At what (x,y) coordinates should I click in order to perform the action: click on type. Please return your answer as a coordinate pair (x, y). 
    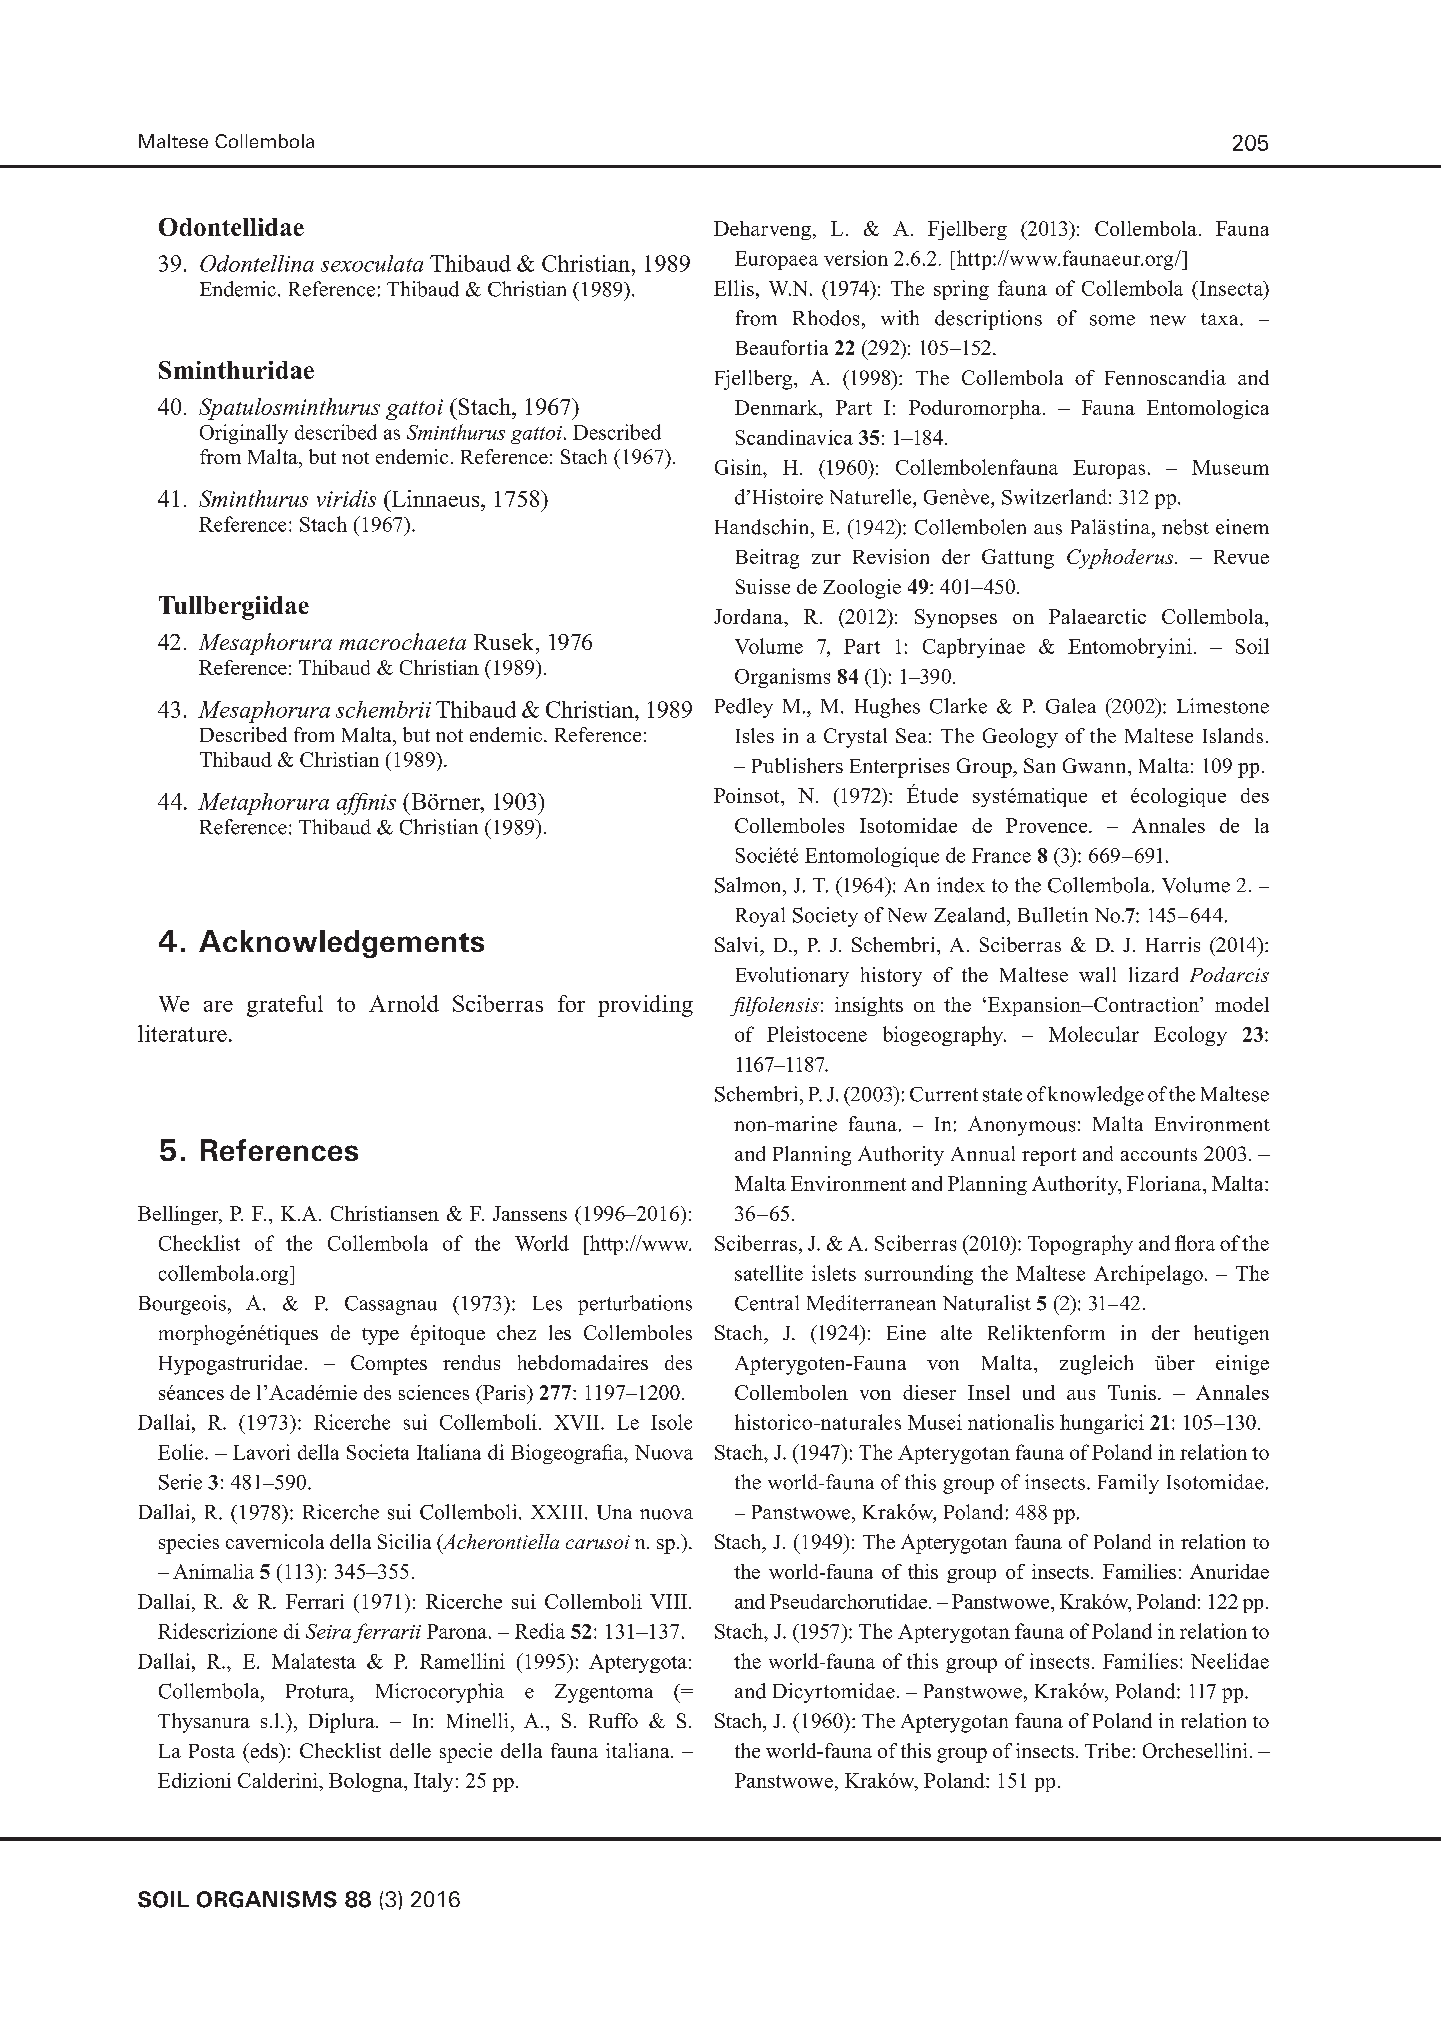
    Looking at the image, I should click on (380, 1336).
